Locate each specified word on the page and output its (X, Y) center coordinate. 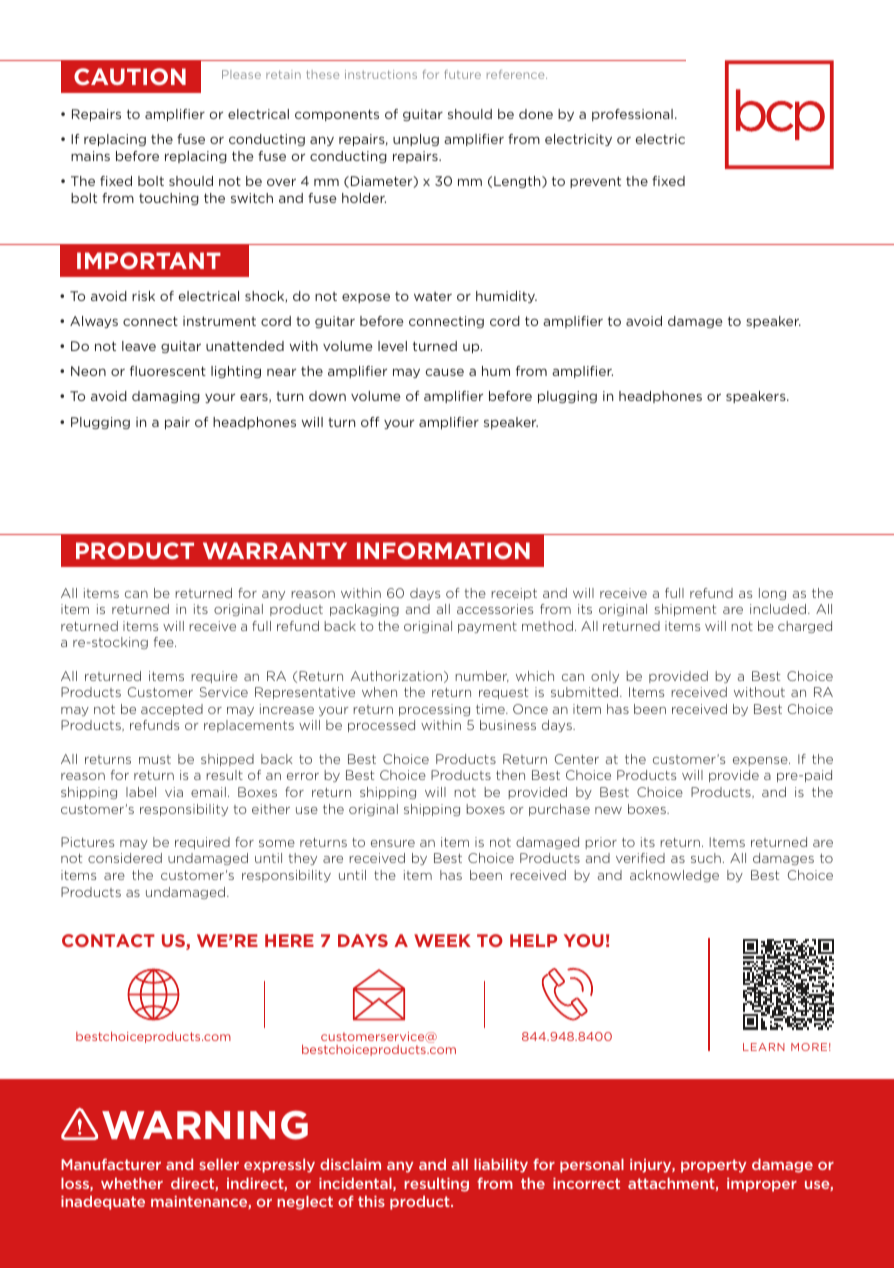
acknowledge (674, 876)
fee (165, 642)
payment (487, 627)
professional (632, 115)
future (462, 74)
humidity (506, 297)
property (713, 1166)
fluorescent (168, 371)
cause (444, 372)
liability (501, 1165)
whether (132, 1183)
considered (125, 858)
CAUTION (130, 76)
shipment (685, 610)
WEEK (442, 940)
